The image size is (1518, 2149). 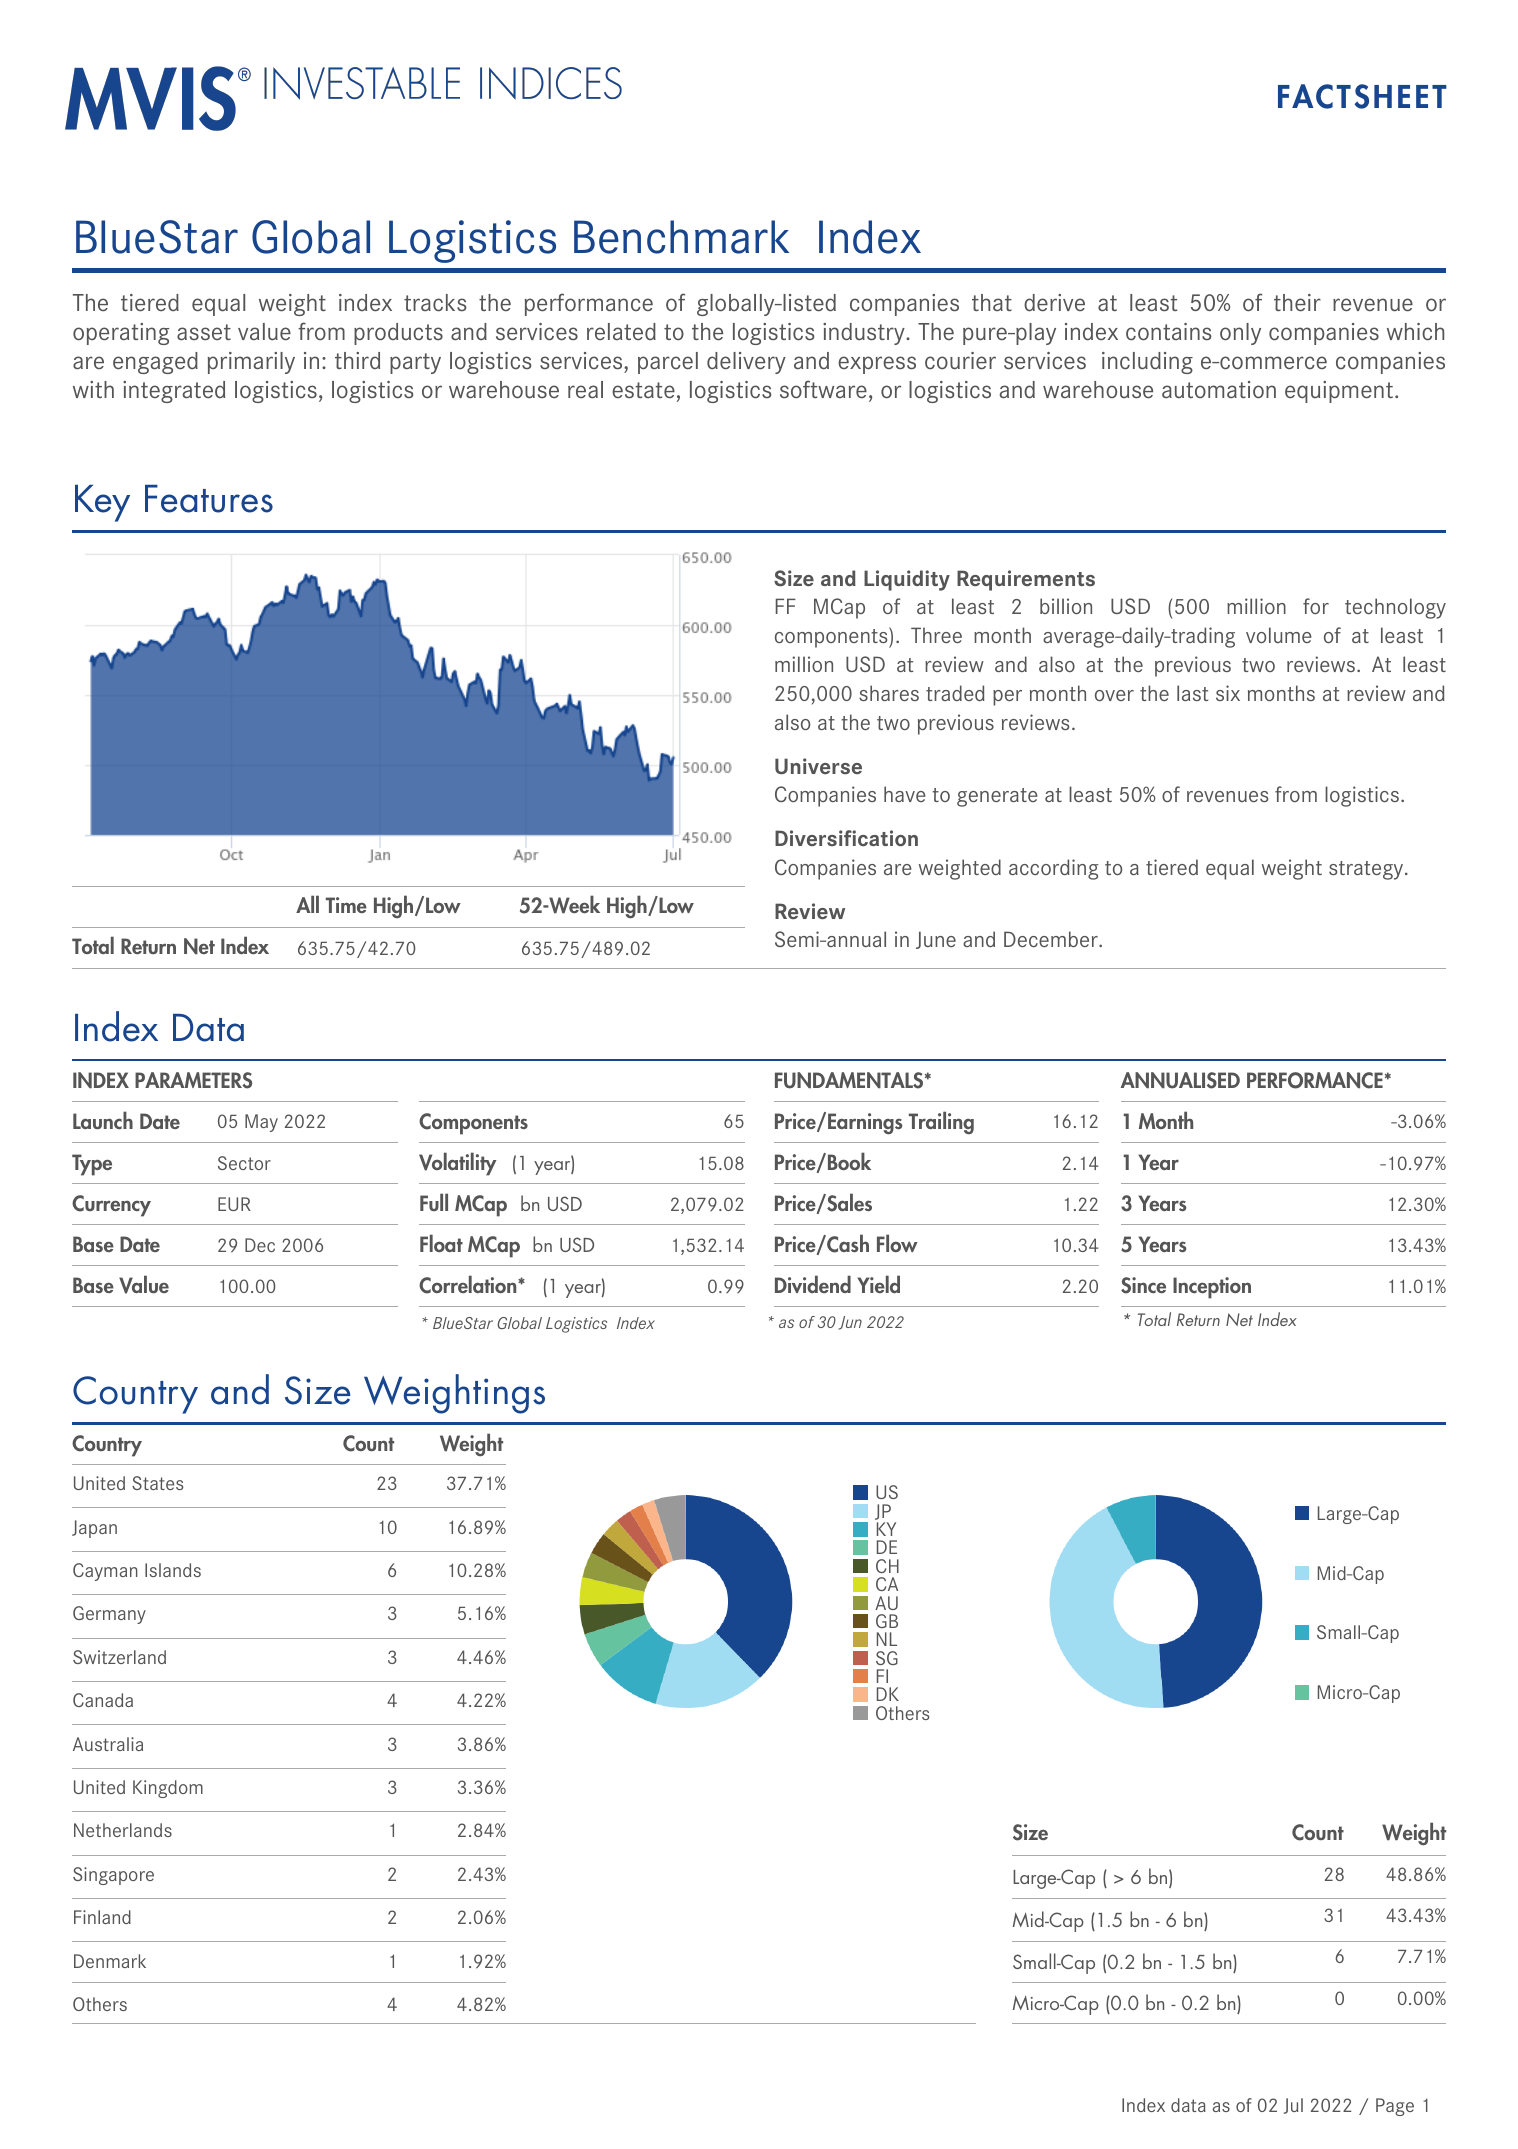 I want to click on Yield, so click(x=878, y=1284).
